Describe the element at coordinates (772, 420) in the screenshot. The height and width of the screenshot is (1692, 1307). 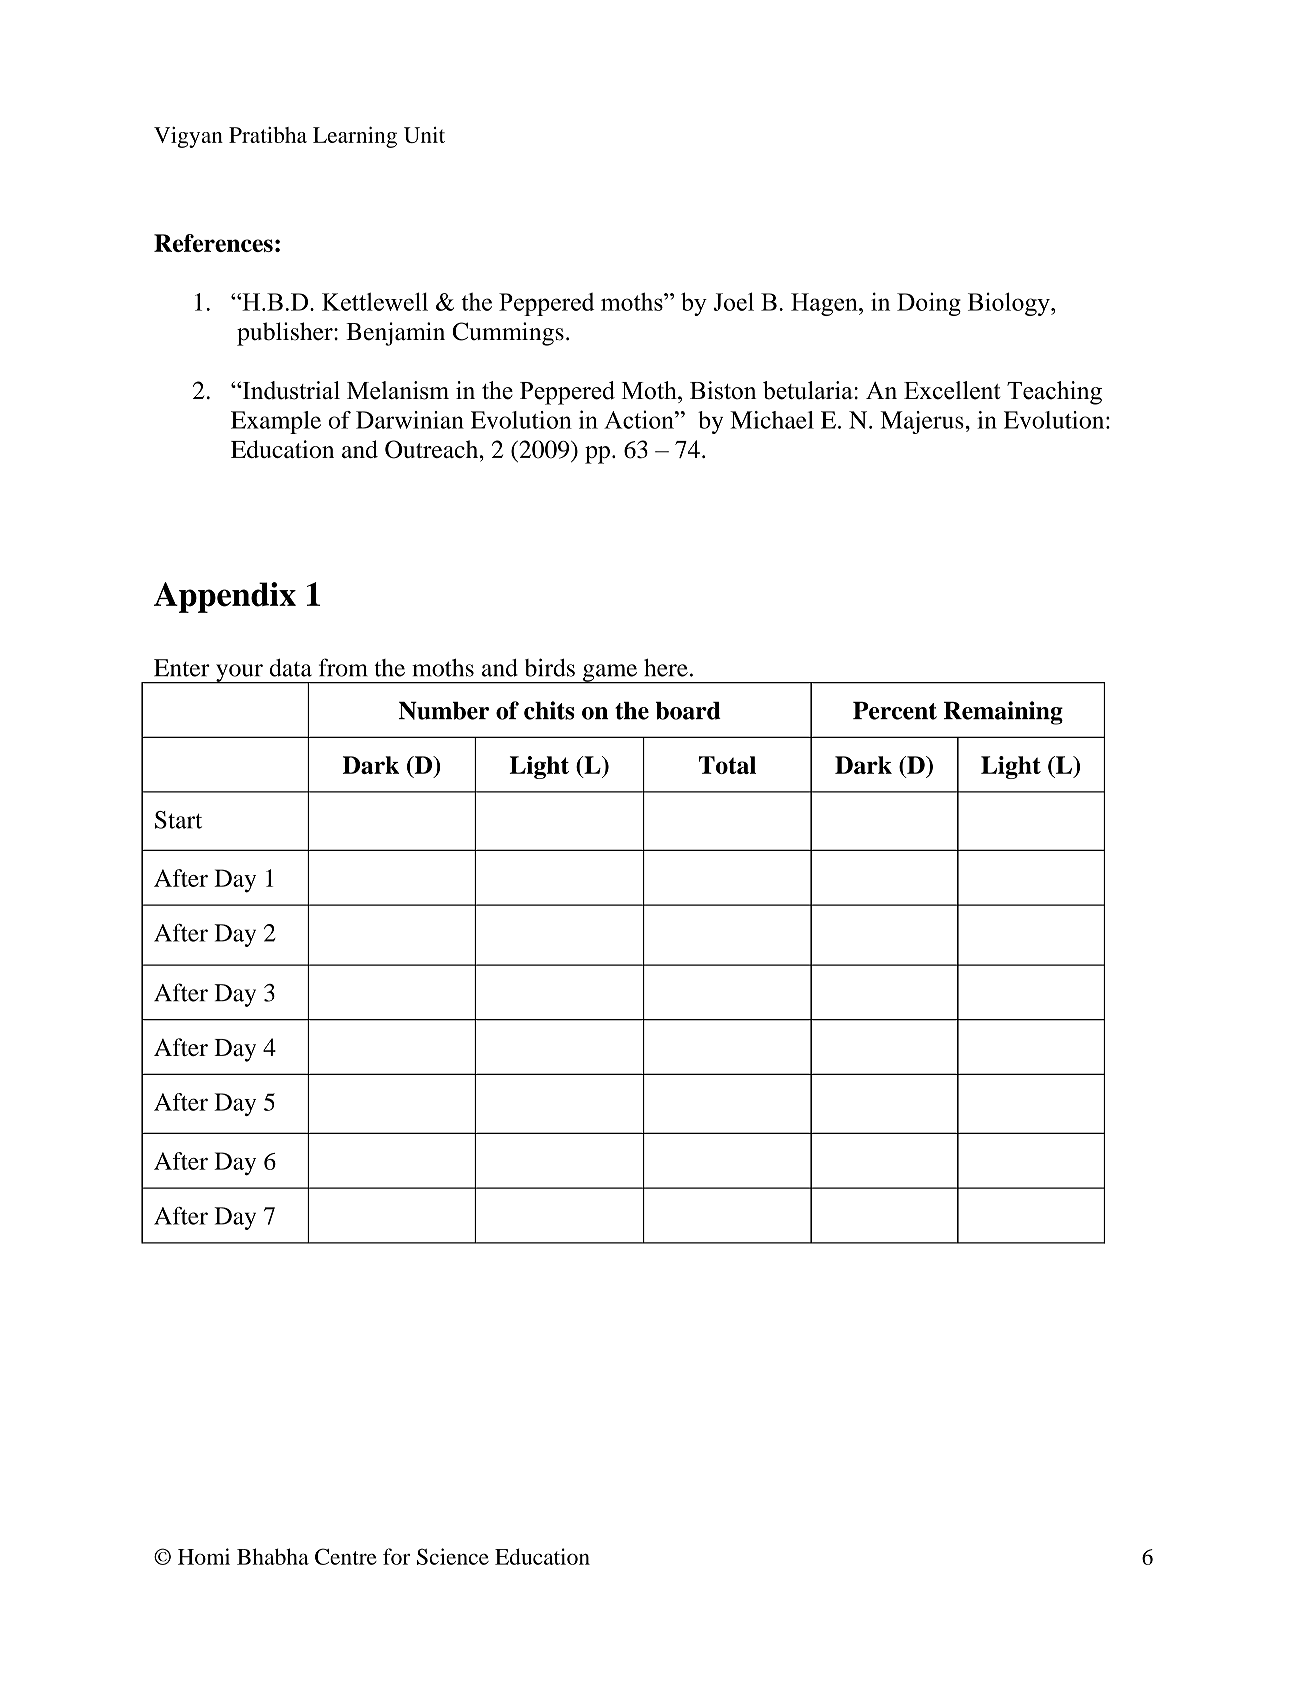
I see `Michael` at that location.
